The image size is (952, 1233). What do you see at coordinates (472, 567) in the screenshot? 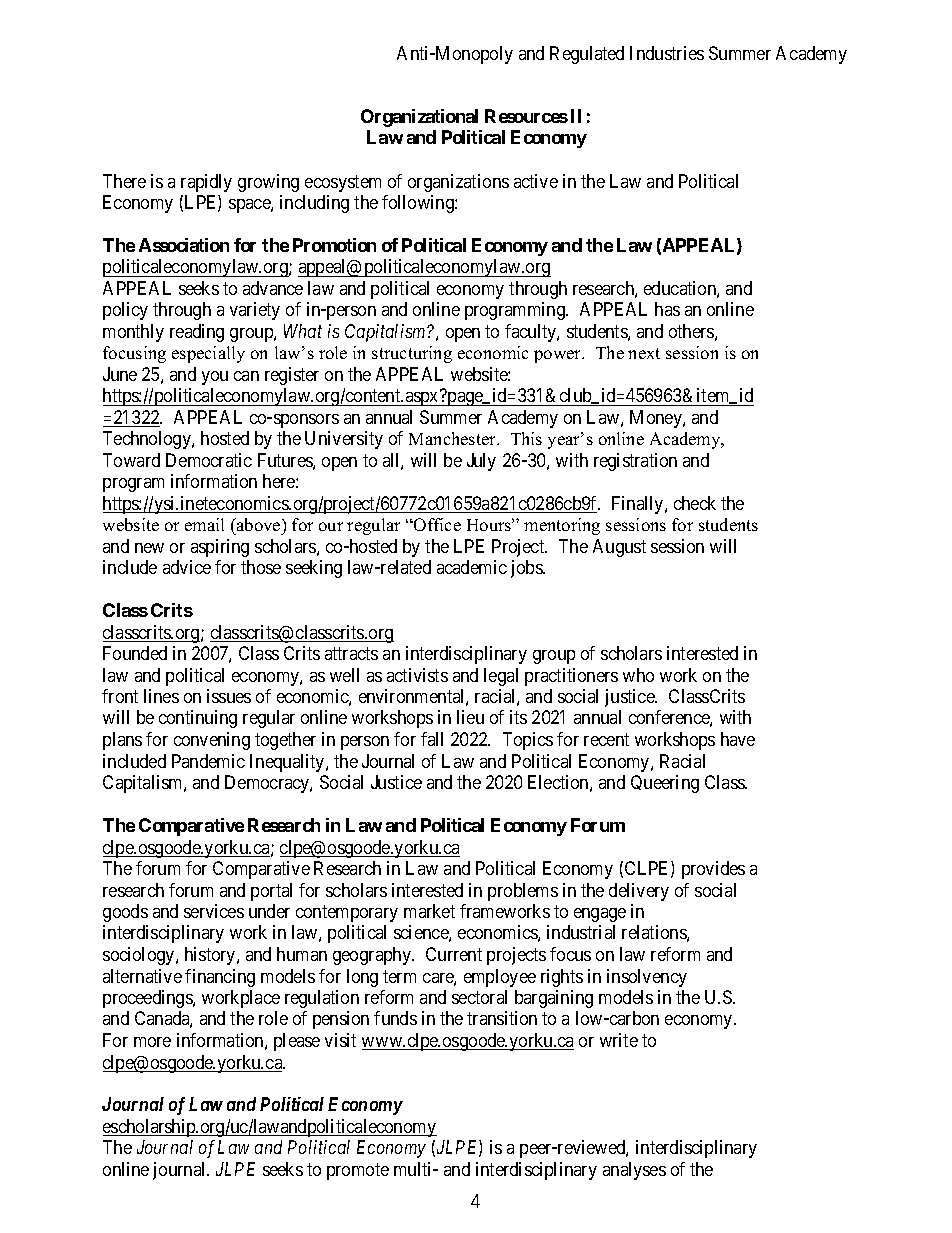
I see `academic` at bounding box center [472, 567].
